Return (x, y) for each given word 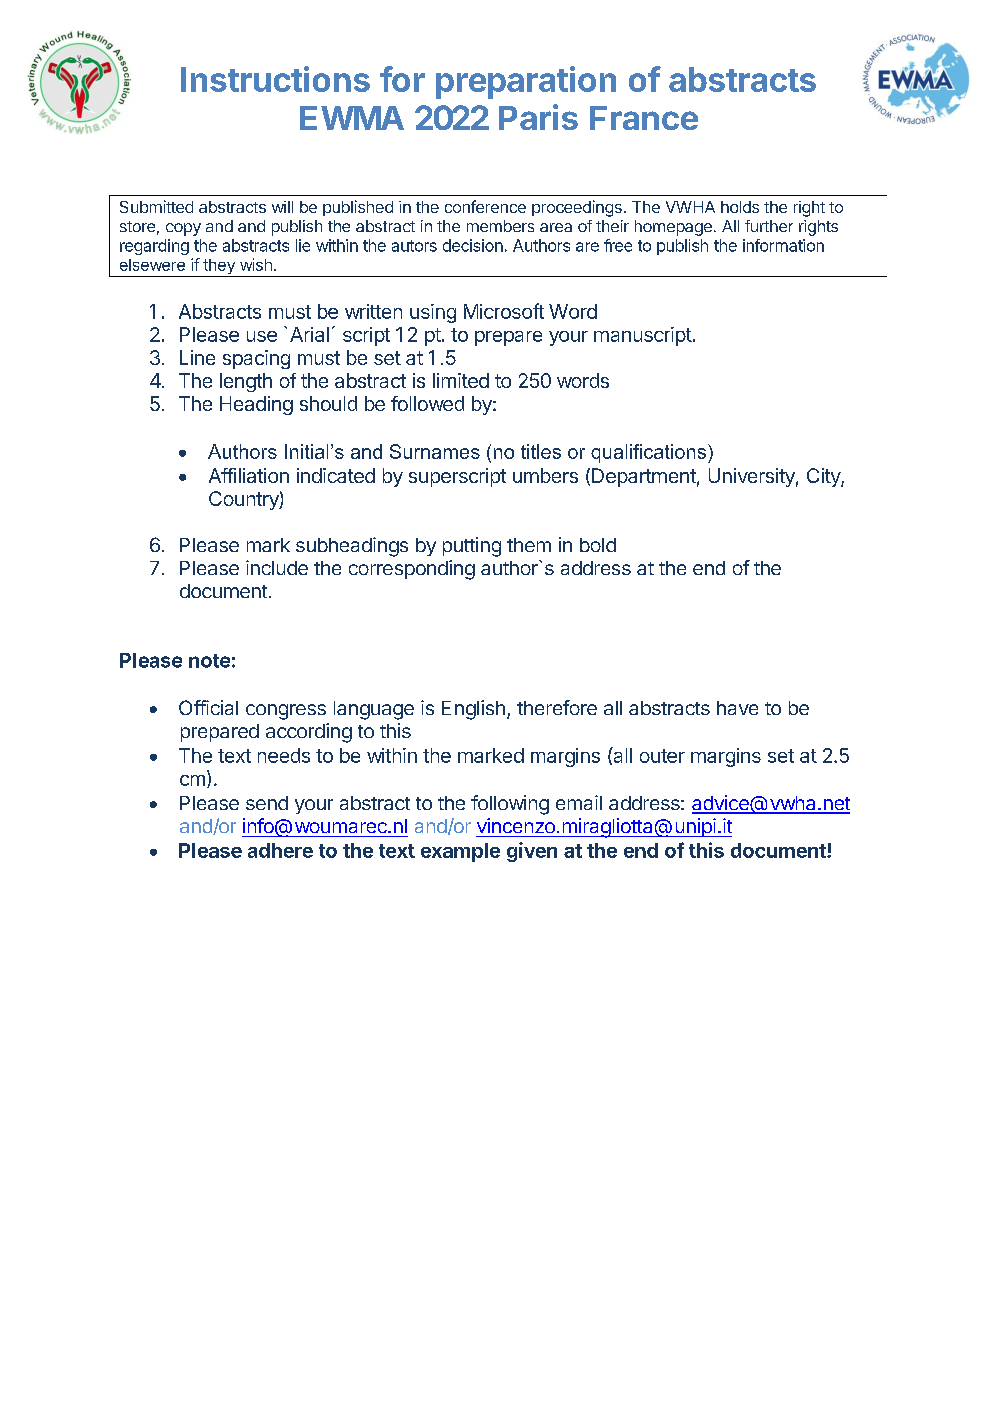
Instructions (275, 79)
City (824, 477)
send (267, 803)
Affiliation (249, 475)
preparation (526, 82)
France (644, 118)
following (510, 805)
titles (541, 451)
